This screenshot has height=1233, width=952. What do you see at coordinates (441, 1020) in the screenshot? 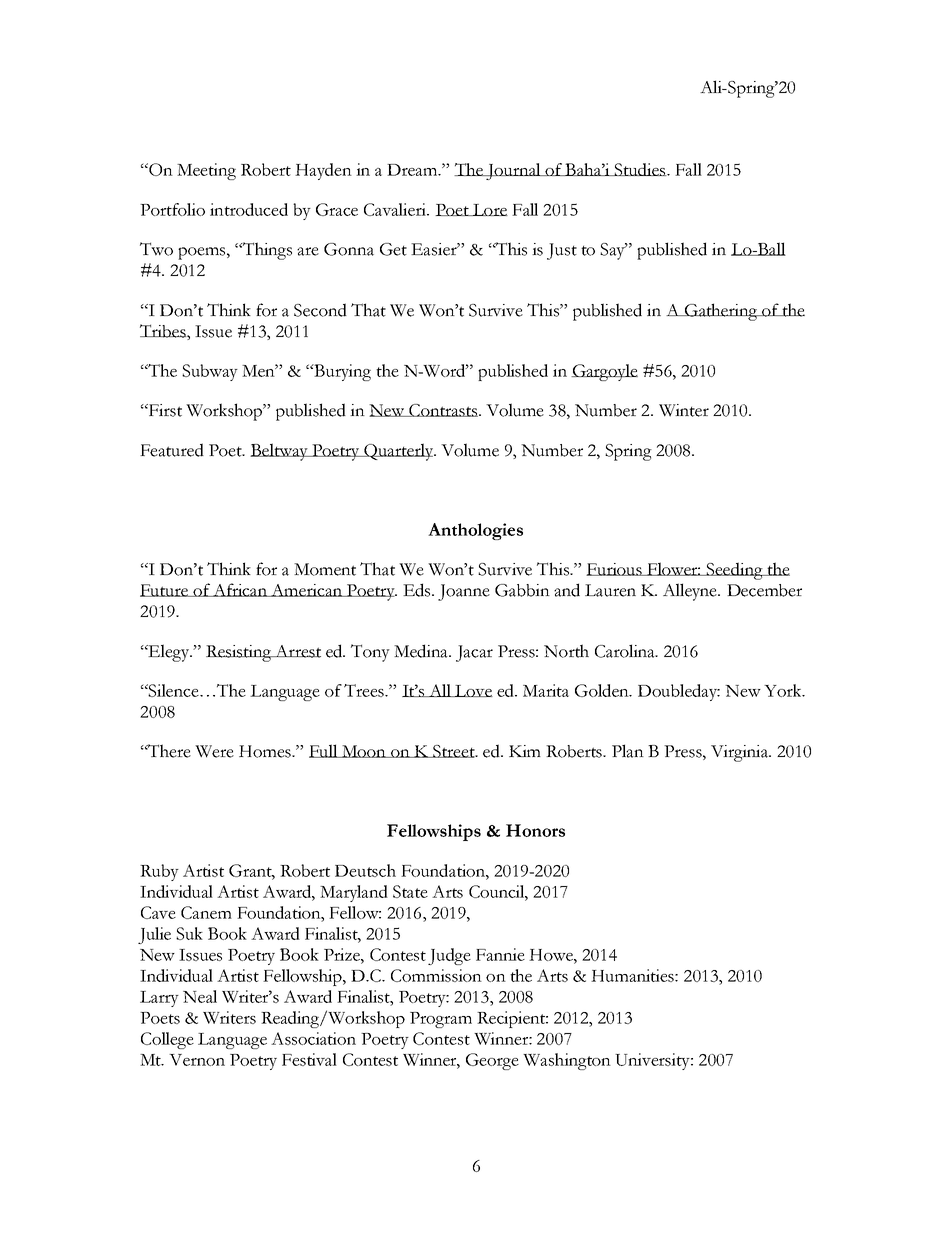
I see `Program` at bounding box center [441, 1020].
